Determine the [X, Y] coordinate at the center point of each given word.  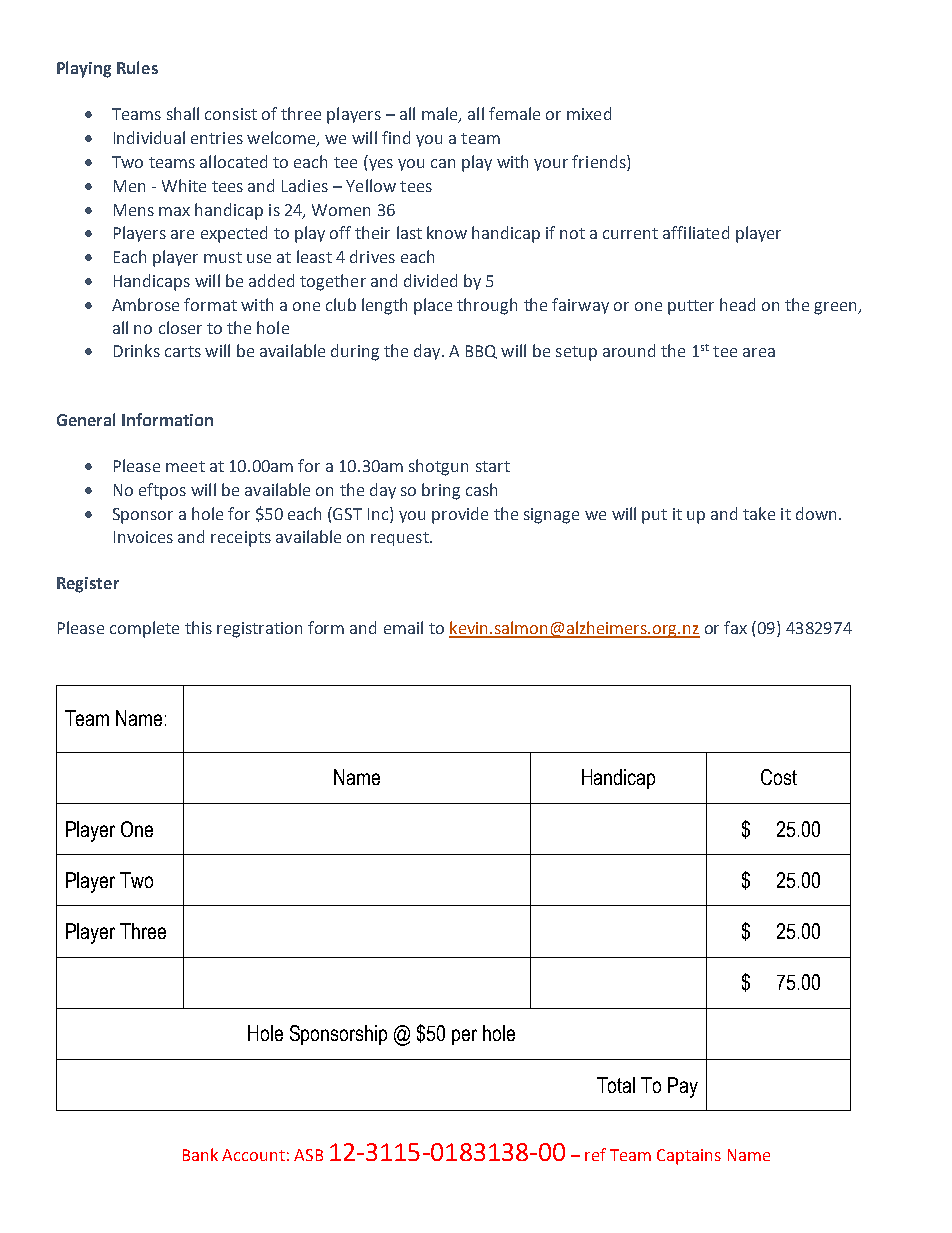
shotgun [438, 467]
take [759, 513]
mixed [589, 113]
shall [183, 113]
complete [144, 629]
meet [185, 466]
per [464, 1037]
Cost [779, 777]
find [396, 137]
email [403, 627]
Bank [200, 1154]
